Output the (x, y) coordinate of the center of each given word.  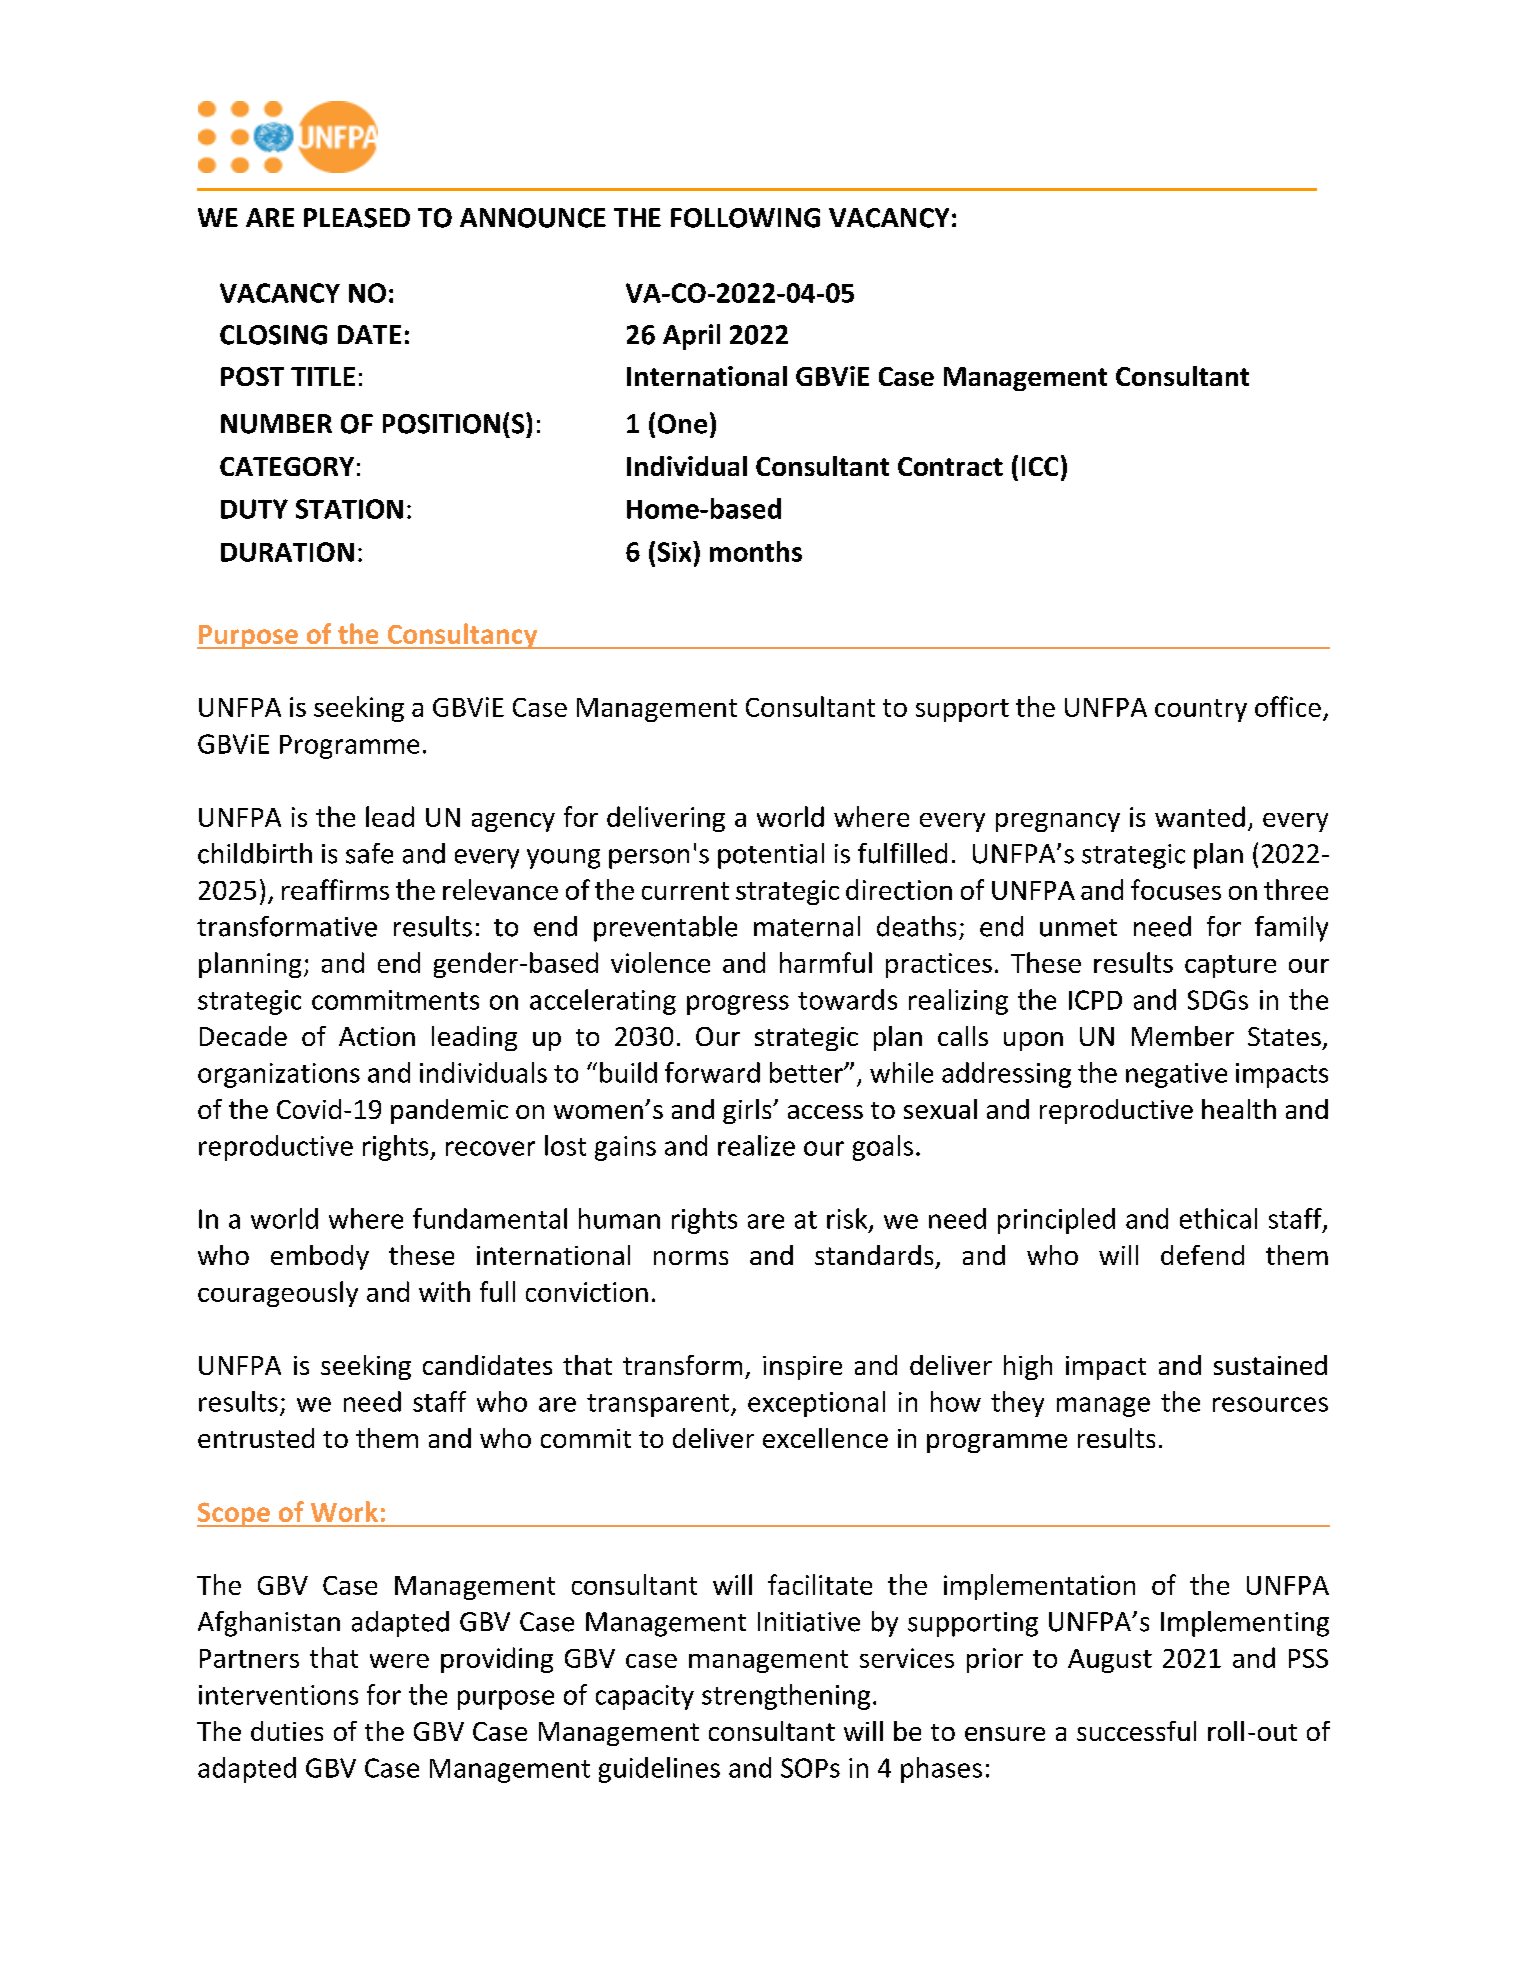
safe (369, 853)
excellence (825, 1438)
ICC (1040, 466)
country (1201, 710)
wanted (1200, 816)
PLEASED (357, 218)
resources (1270, 1404)
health (1239, 1109)
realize (756, 1145)
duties (287, 1731)
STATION (349, 509)
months (756, 551)
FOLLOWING (745, 218)
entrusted (256, 1438)
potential (771, 856)
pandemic (449, 1111)
